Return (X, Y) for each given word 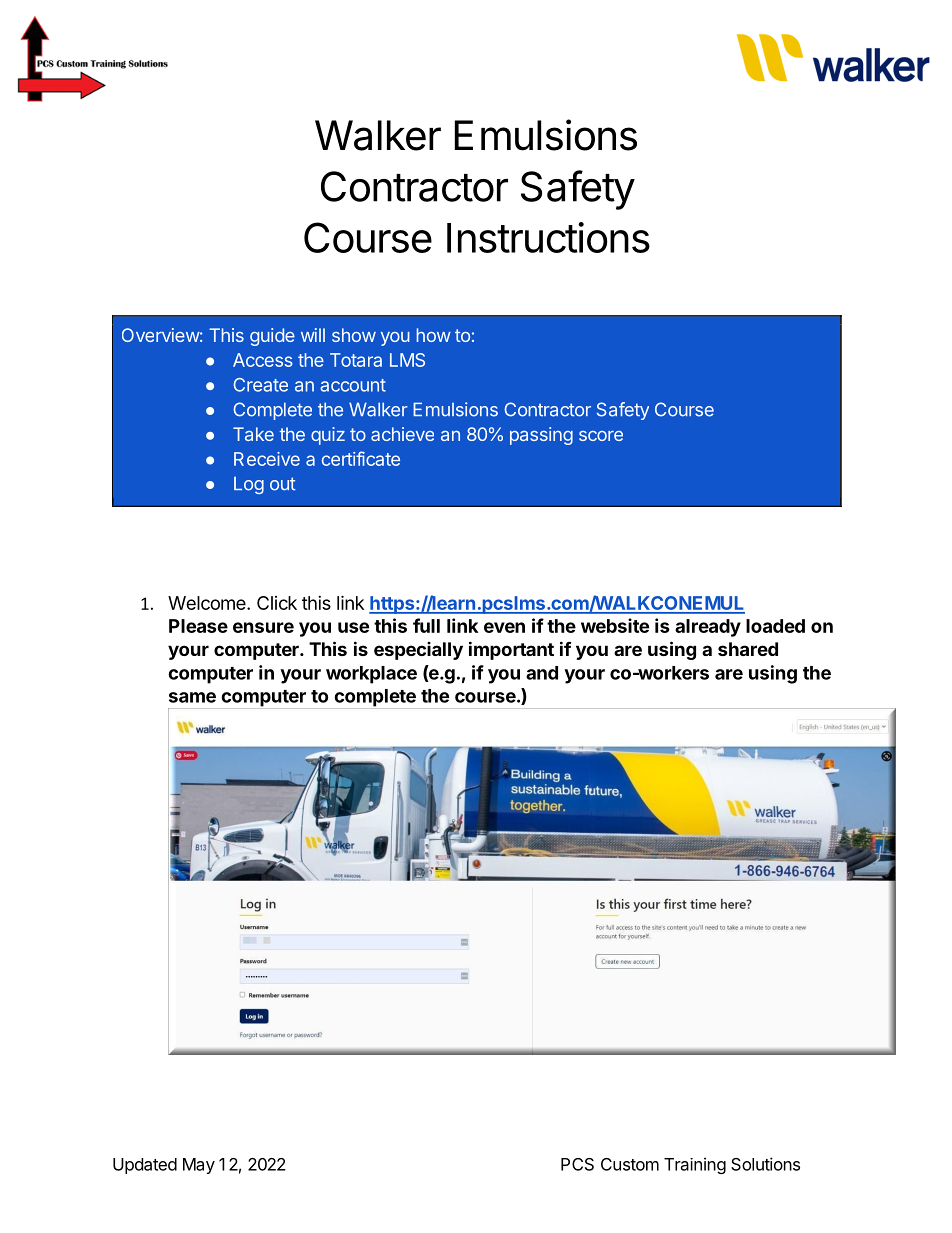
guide (272, 337)
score (601, 436)
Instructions (548, 237)
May (199, 1166)
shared (748, 649)
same (192, 697)
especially (418, 651)
